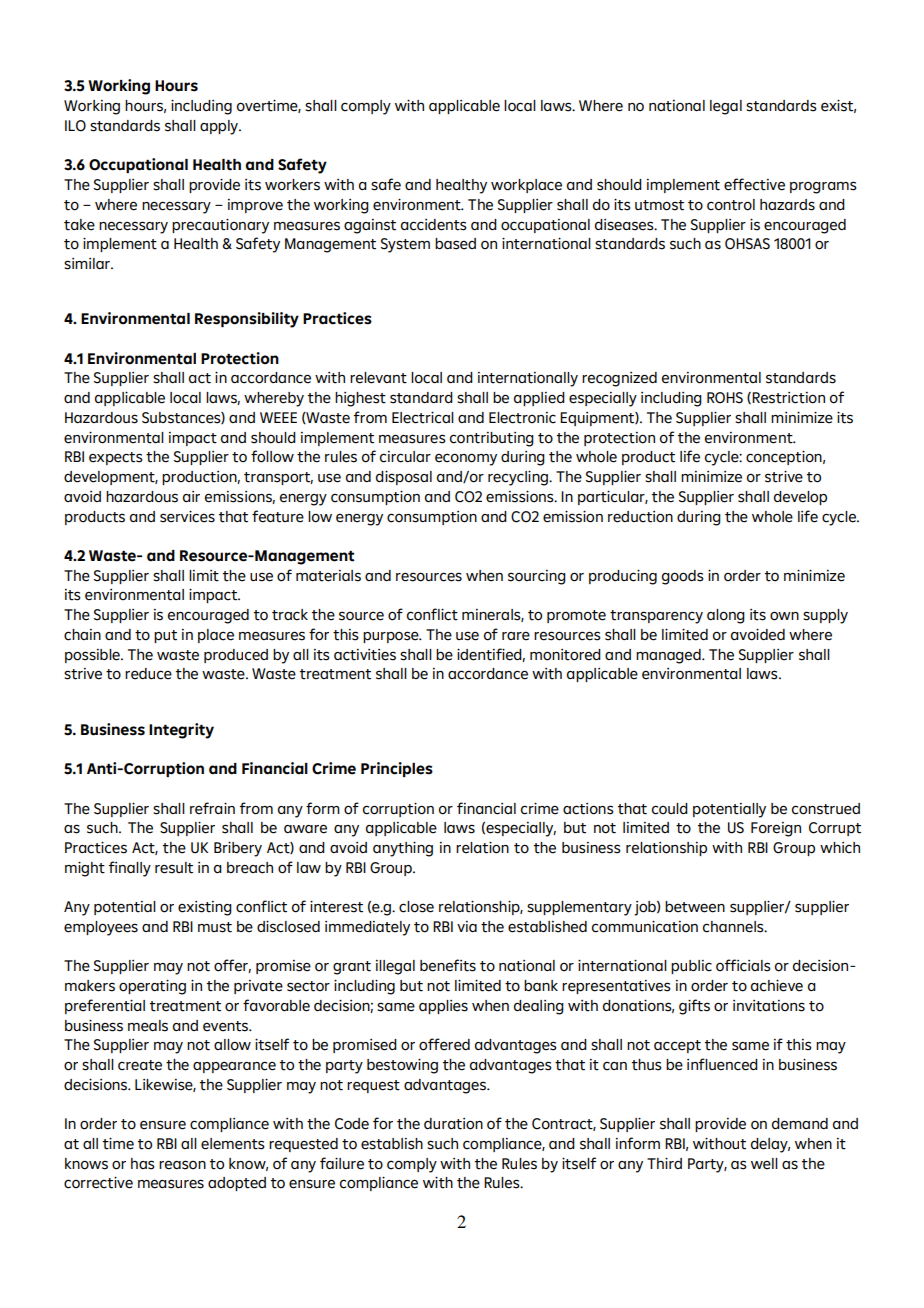 Image resolution: width=924 pixels, height=1308 pixels. I want to click on air, so click(191, 496).
